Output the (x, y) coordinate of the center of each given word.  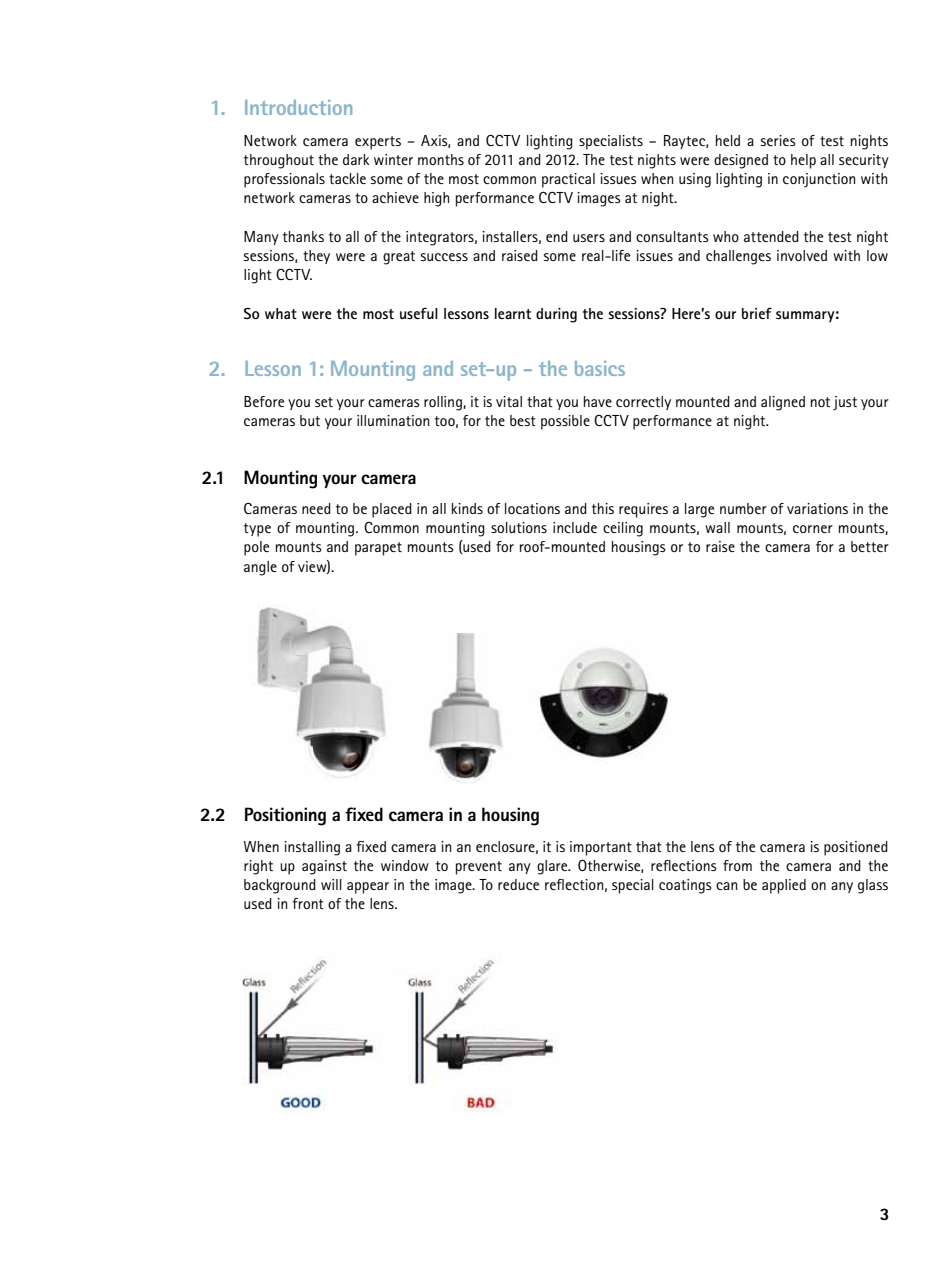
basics (600, 368)
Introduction (298, 107)
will (331, 884)
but (310, 420)
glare (553, 867)
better (870, 546)
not (820, 402)
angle (260, 568)
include (575, 527)
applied (784, 886)
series (778, 140)
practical (568, 180)
